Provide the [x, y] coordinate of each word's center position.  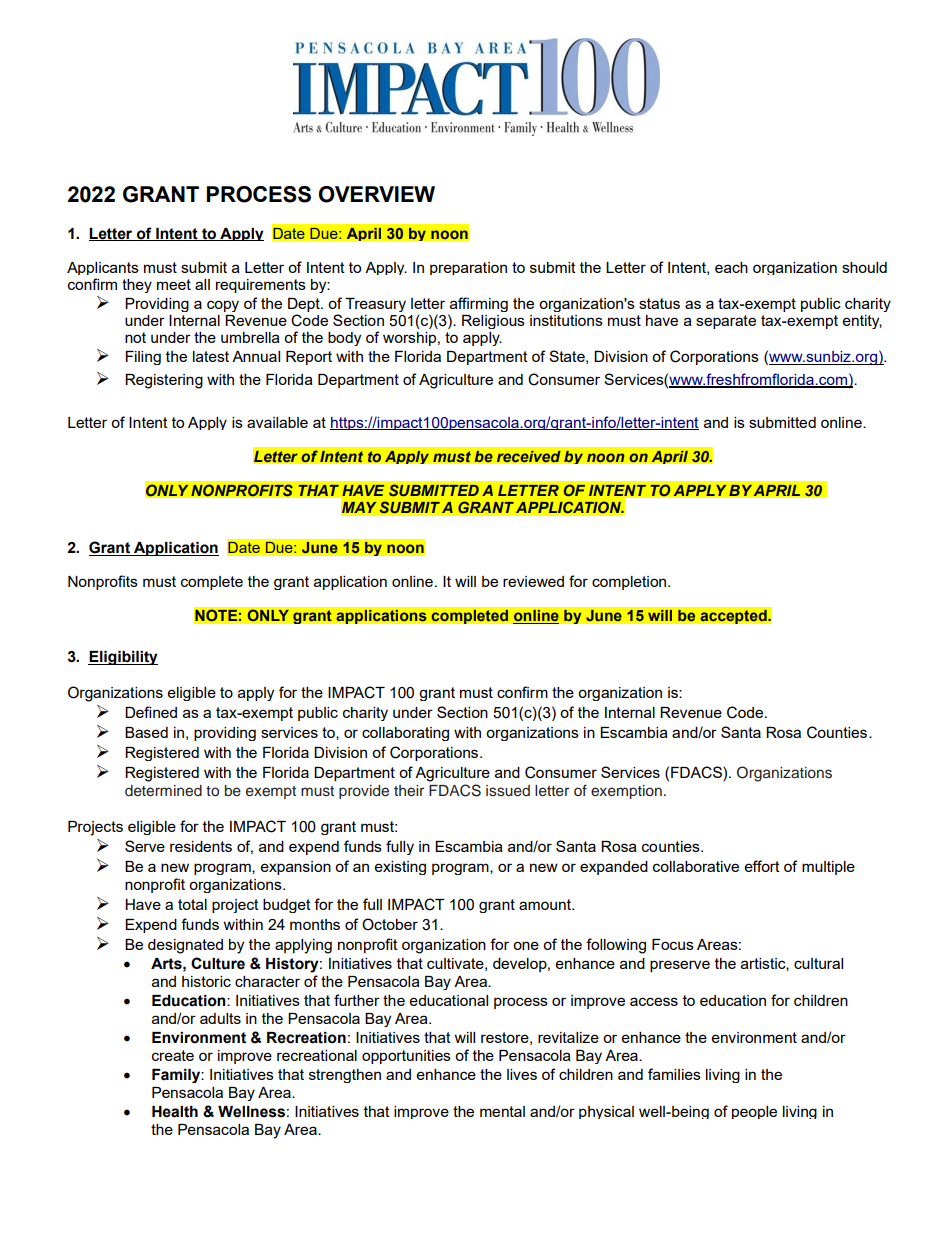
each [731, 267]
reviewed [533, 581]
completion [630, 583]
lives [522, 1074]
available [277, 422]
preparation [468, 268]
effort [762, 866]
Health [175, 1112]
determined [163, 791]
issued [508, 791]
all [202, 284]
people [754, 1112]
